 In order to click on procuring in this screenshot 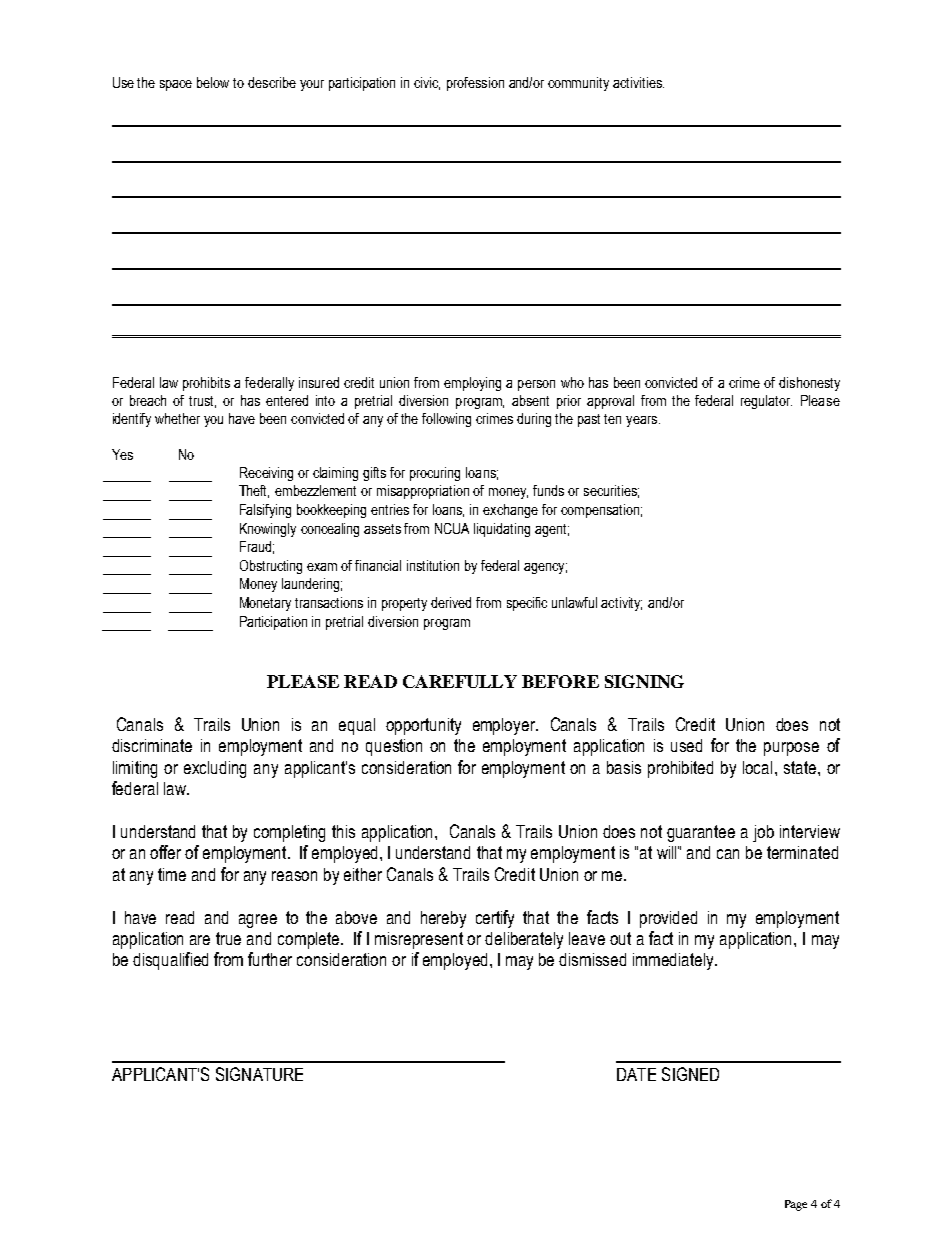, I will do `click(435, 474)`.
